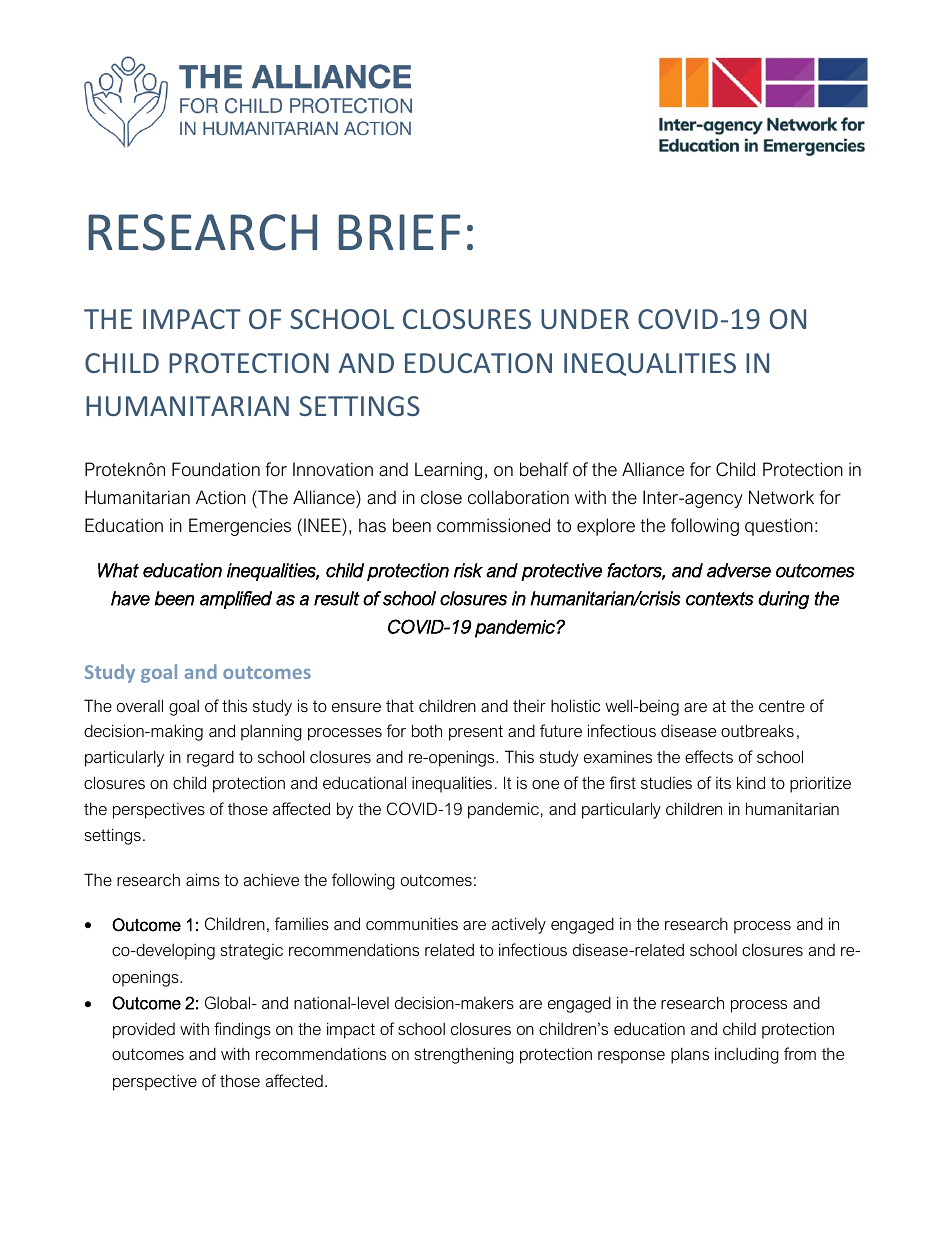 The width and height of the page is (952, 1233). Describe the element at coordinates (242, 1030) in the page. I see `findings` at that location.
